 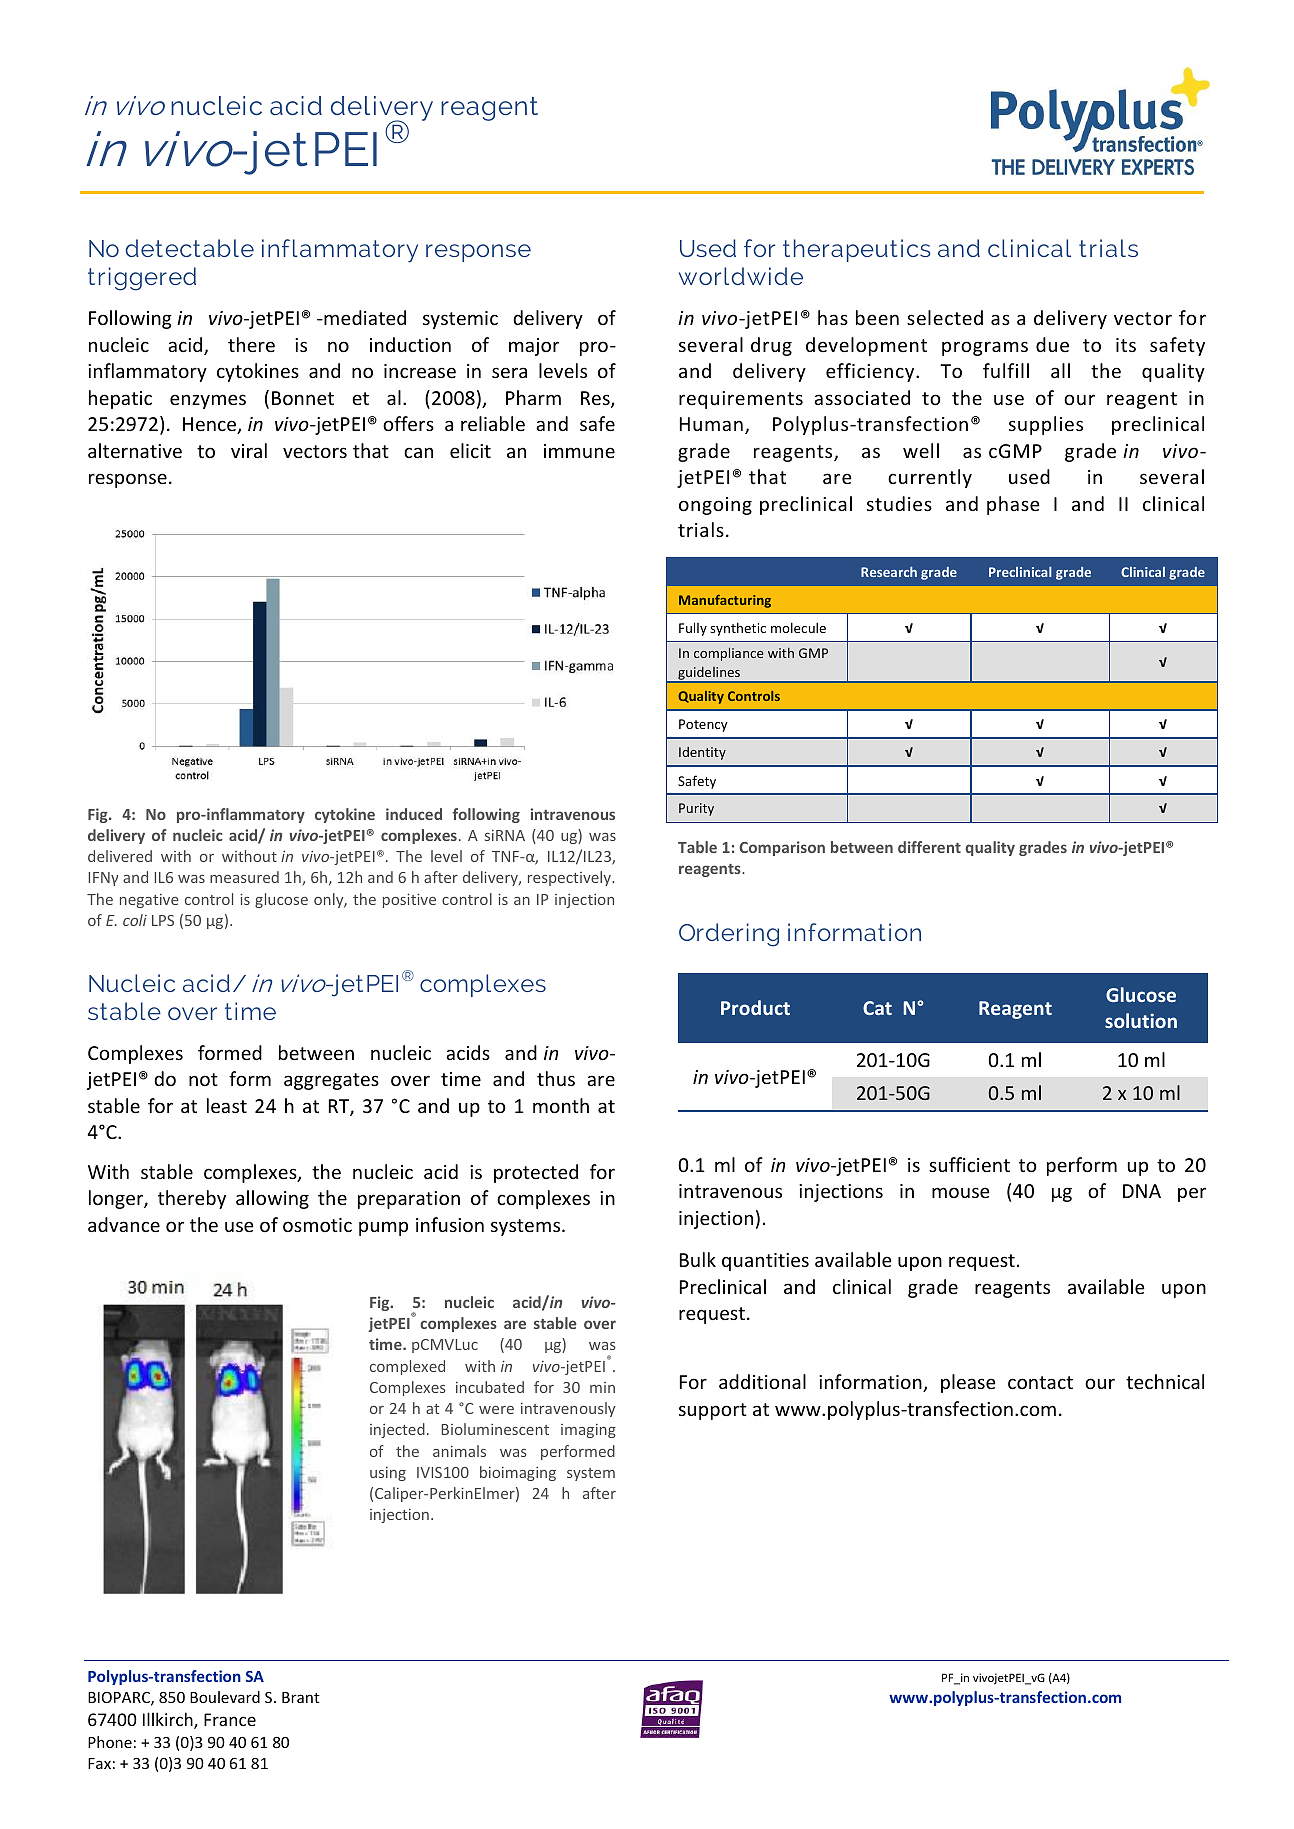 What do you see at coordinates (755, 1007) in the page?
I see `Product` at bounding box center [755, 1007].
